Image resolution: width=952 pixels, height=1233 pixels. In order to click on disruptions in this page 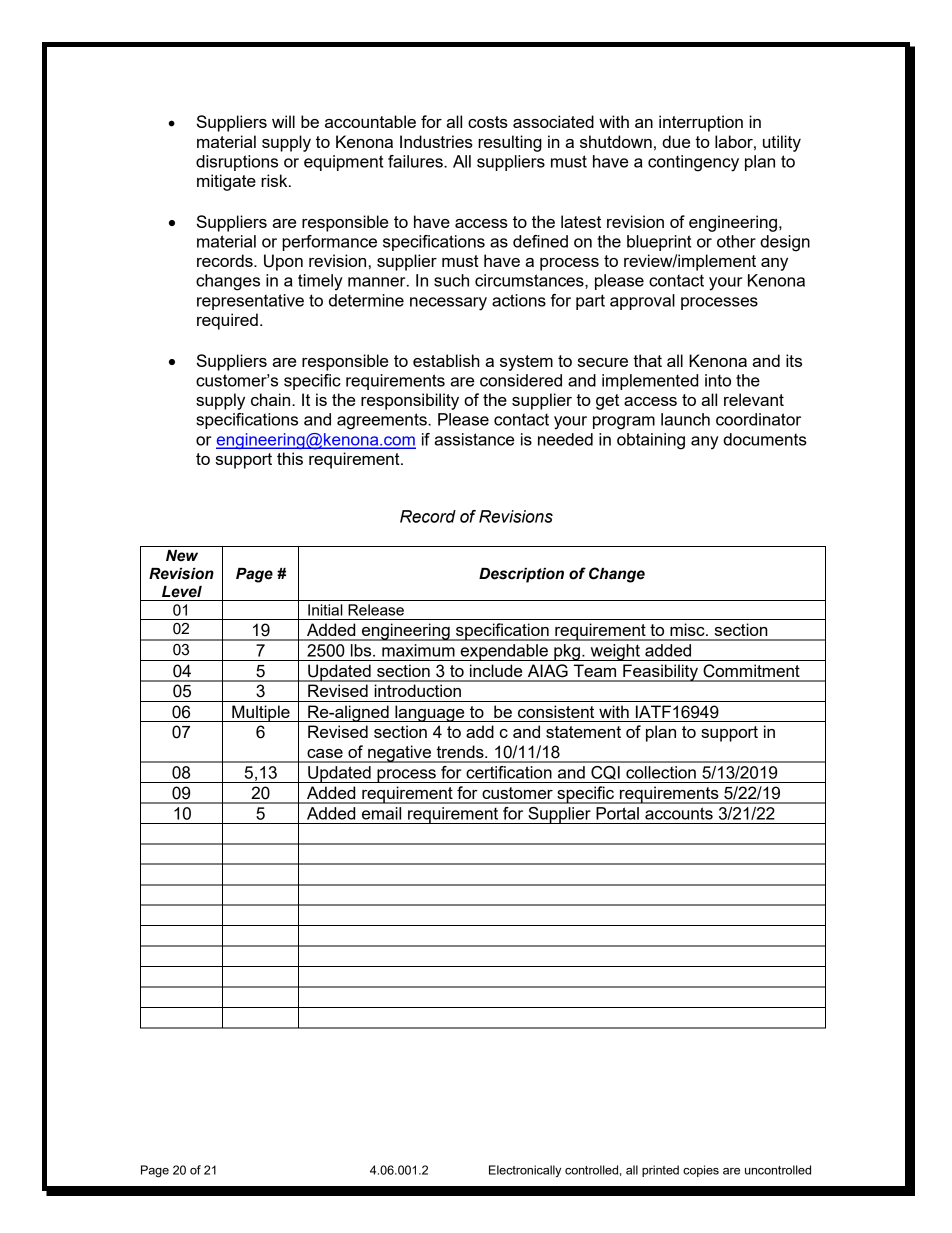, I will do `click(237, 163)`.
